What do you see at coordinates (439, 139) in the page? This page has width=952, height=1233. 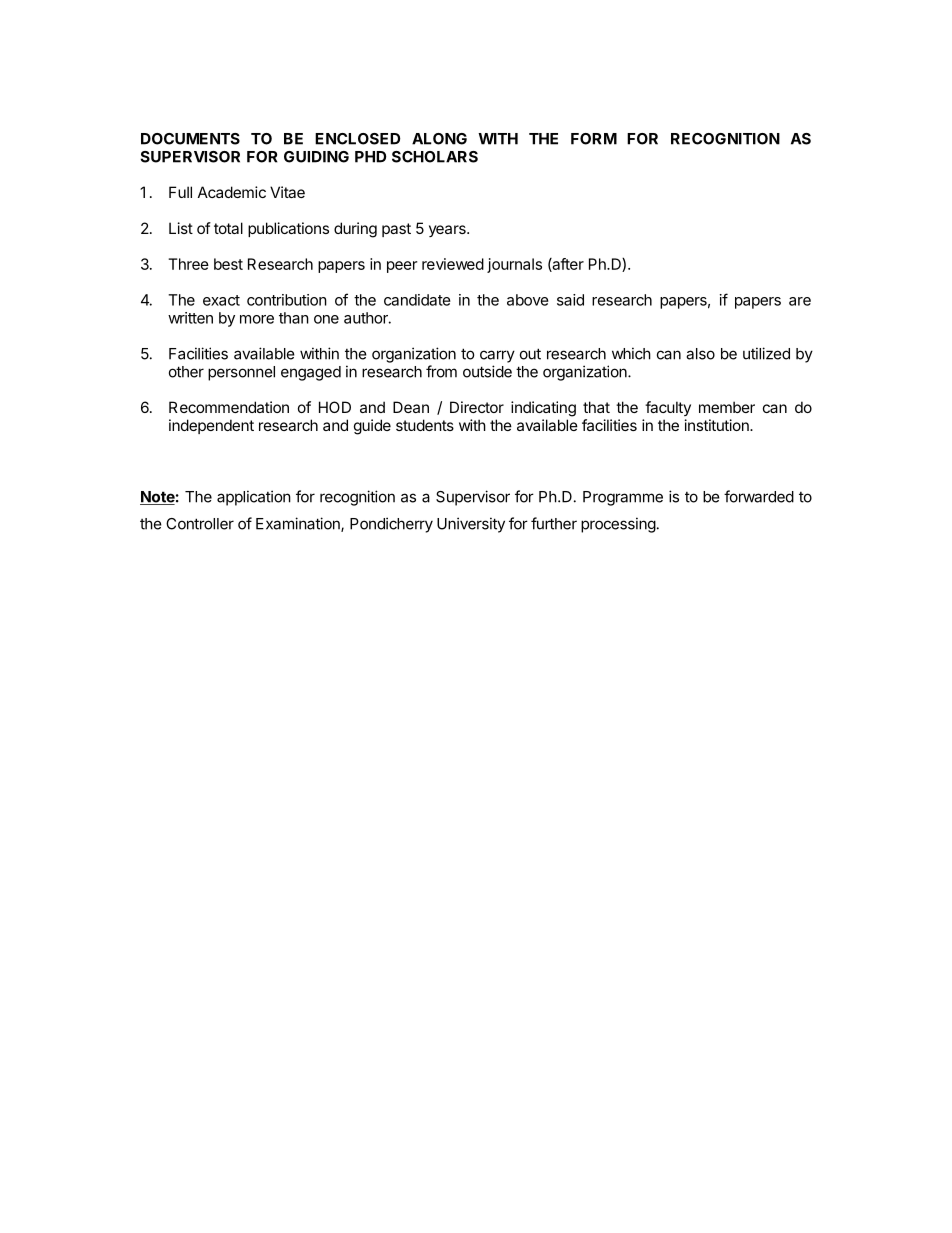 I see `ALONG` at bounding box center [439, 139].
